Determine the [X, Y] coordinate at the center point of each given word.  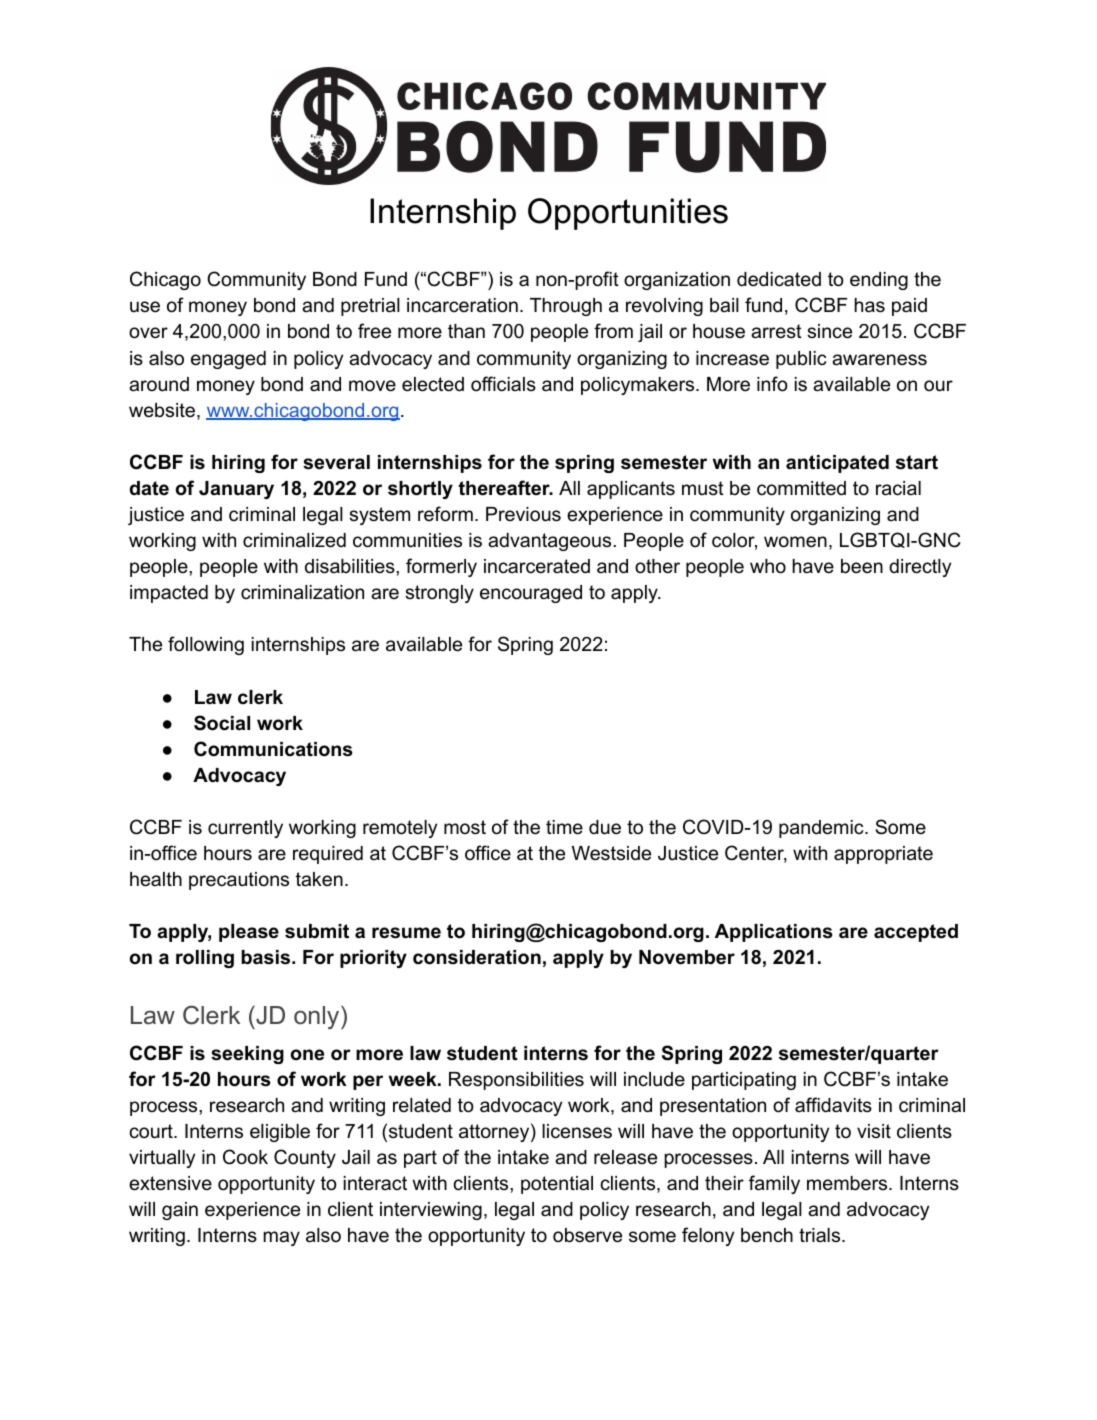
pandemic [822, 829]
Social [222, 723]
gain [180, 1211]
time [564, 827]
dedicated [779, 279]
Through [566, 307]
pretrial [370, 307]
